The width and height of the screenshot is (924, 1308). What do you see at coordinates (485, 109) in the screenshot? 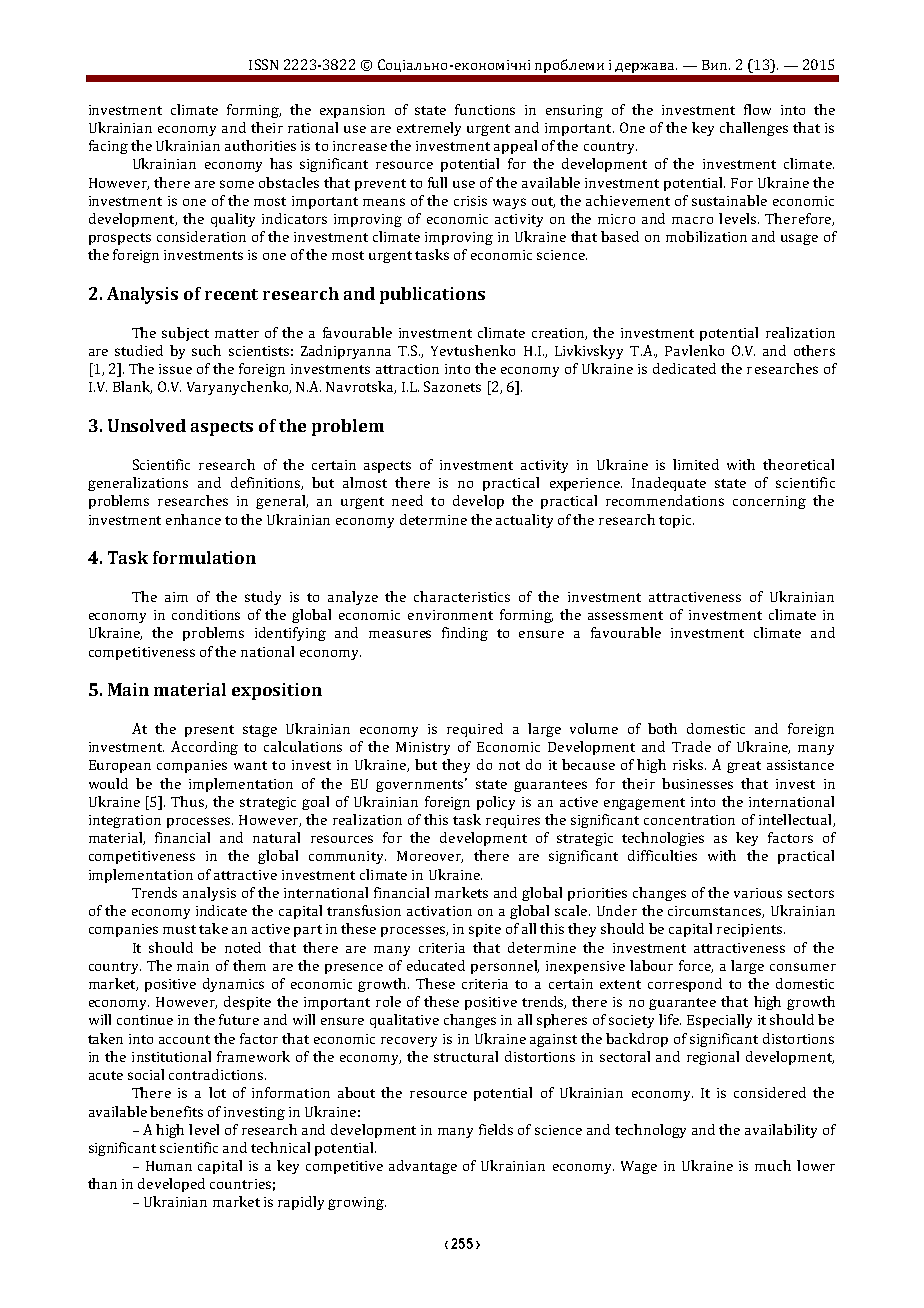
I see `functions` at bounding box center [485, 109].
